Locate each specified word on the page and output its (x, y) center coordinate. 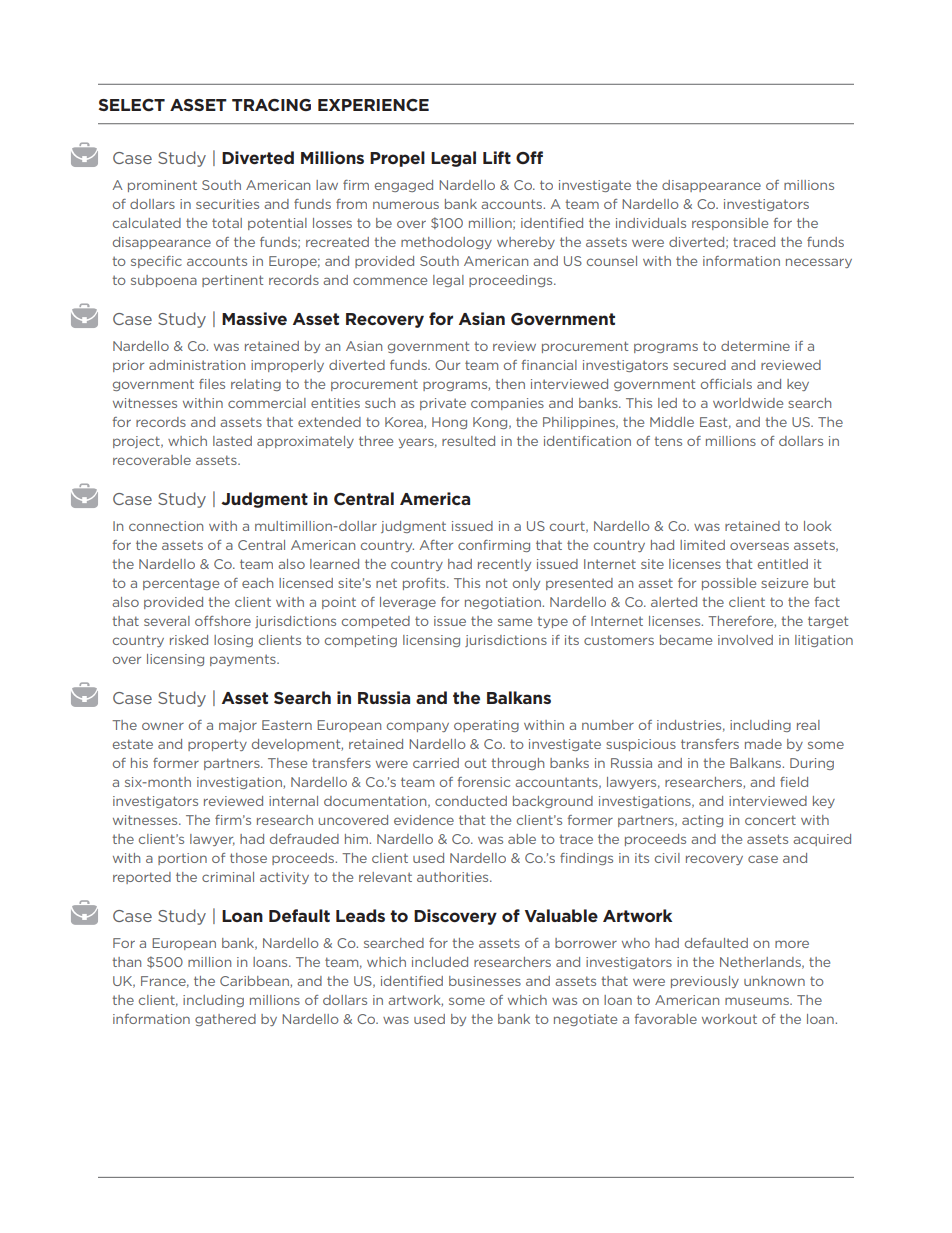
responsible (730, 224)
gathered (225, 1020)
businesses (485, 981)
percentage (181, 584)
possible (729, 584)
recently (504, 565)
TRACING (271, 105)
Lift (497, 157)
